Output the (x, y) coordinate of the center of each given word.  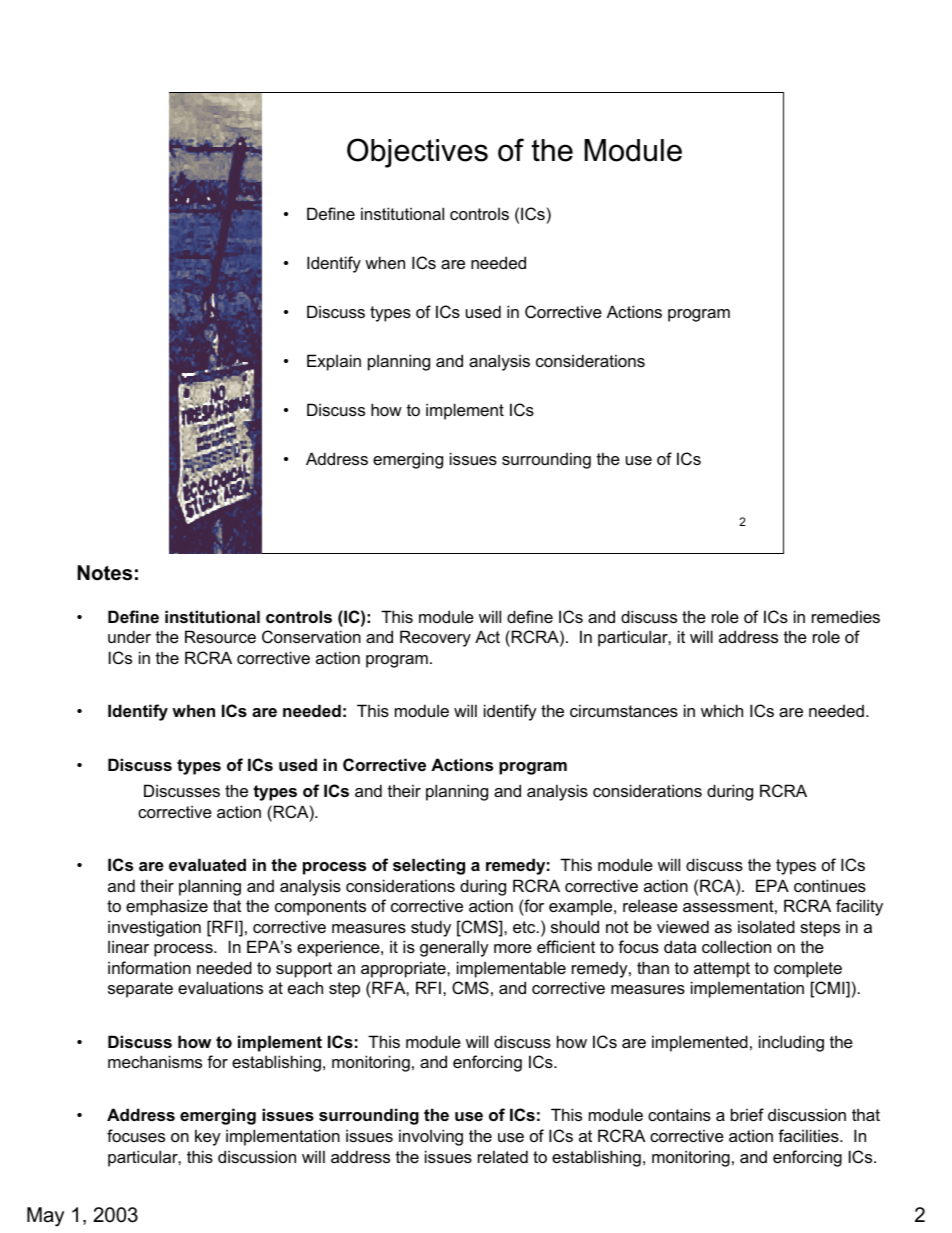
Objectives (417, 153)
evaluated (207, 864)
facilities (809, 1135)
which (722, 710)
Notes (104, 573)
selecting (429, 866)
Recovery (435, 638)
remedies (846, 616)
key (208, 1137)
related (503, 1156)
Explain (334, 362)
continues (830, 885)
